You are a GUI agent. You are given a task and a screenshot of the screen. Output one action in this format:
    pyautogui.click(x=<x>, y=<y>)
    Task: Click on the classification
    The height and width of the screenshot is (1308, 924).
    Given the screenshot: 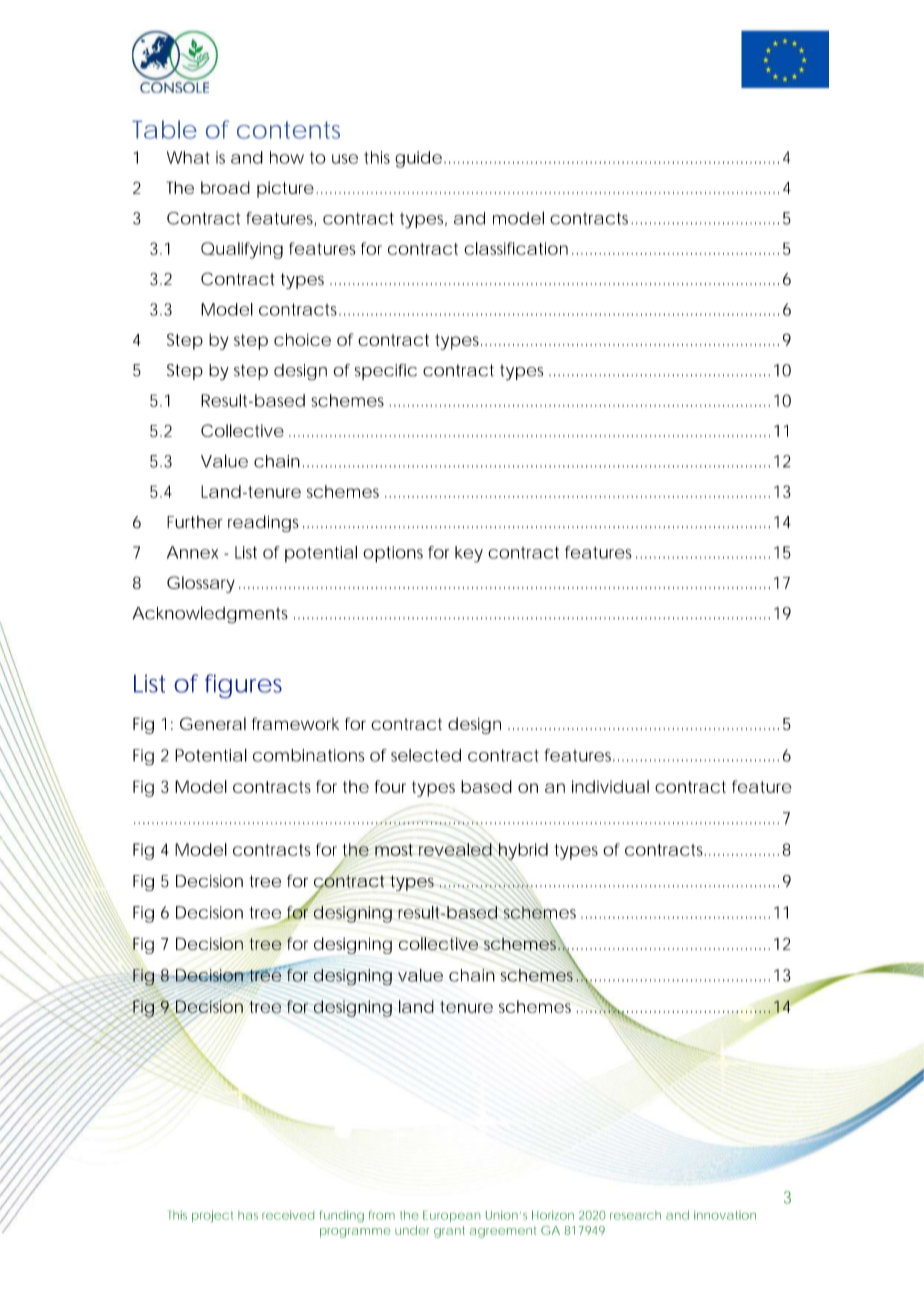 What is the action you would take?
    pyautogui.click(x=516, y=248)
